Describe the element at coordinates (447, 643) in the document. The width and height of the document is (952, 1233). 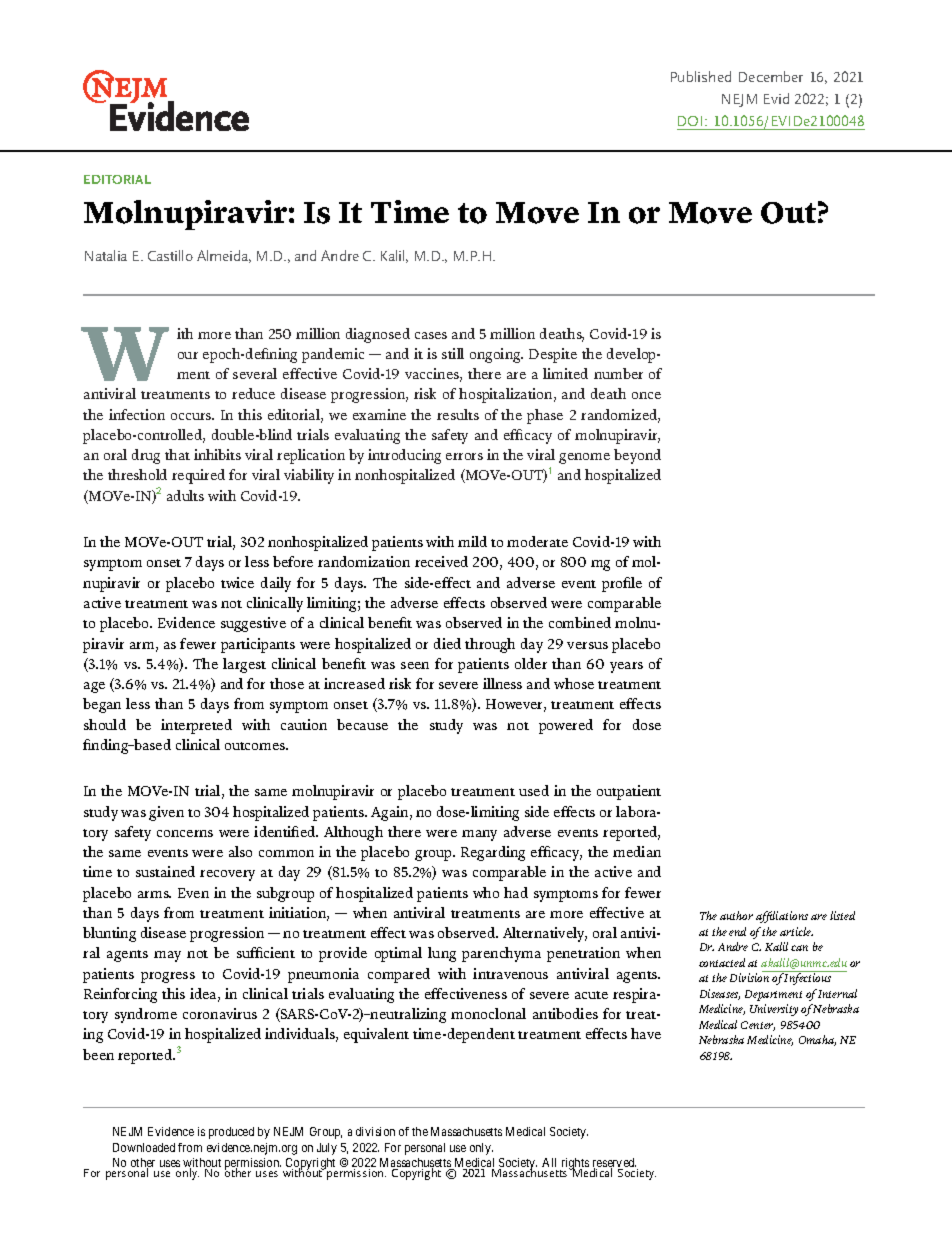
I see `died` at that location.
